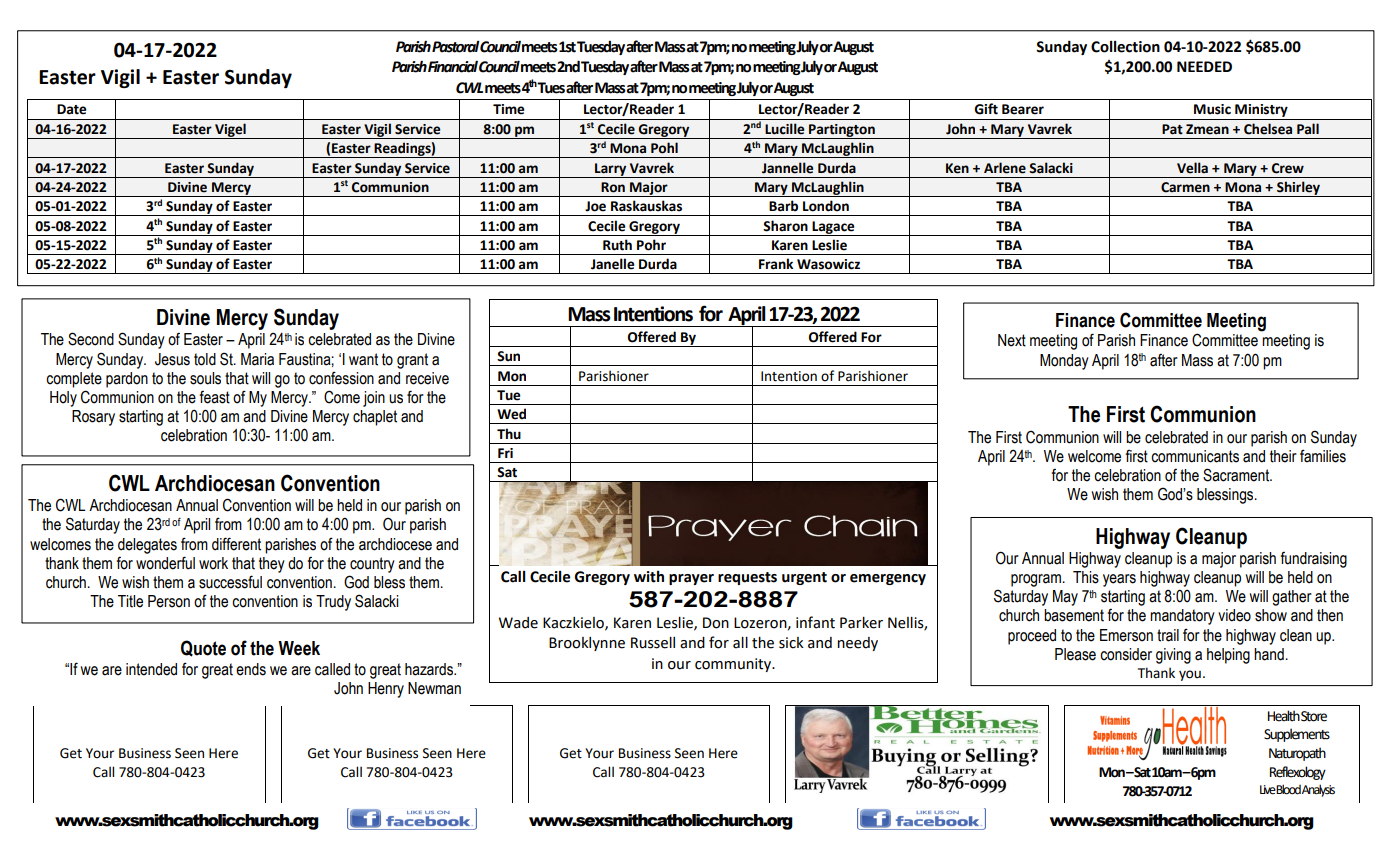 The height and width of the screenshot is (850, 1400). Describe the element at coordinates (785, 226) in the screenshot. I see `Sharon` at that location.
